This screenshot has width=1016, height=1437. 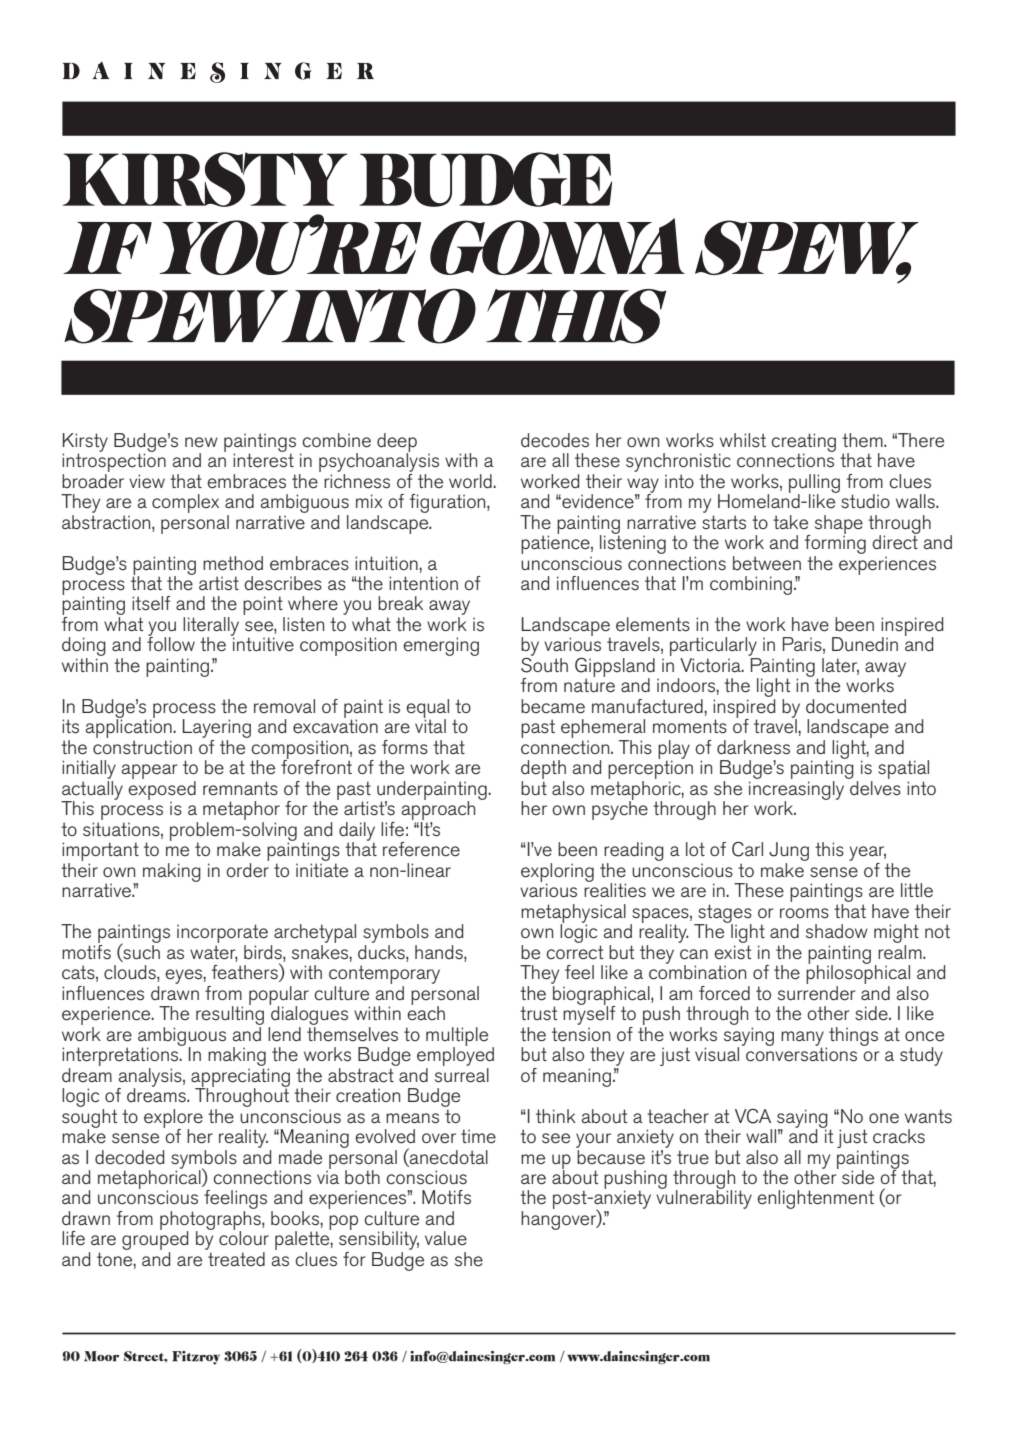 I want to click on Moor, so click(x=101, y=1356).
